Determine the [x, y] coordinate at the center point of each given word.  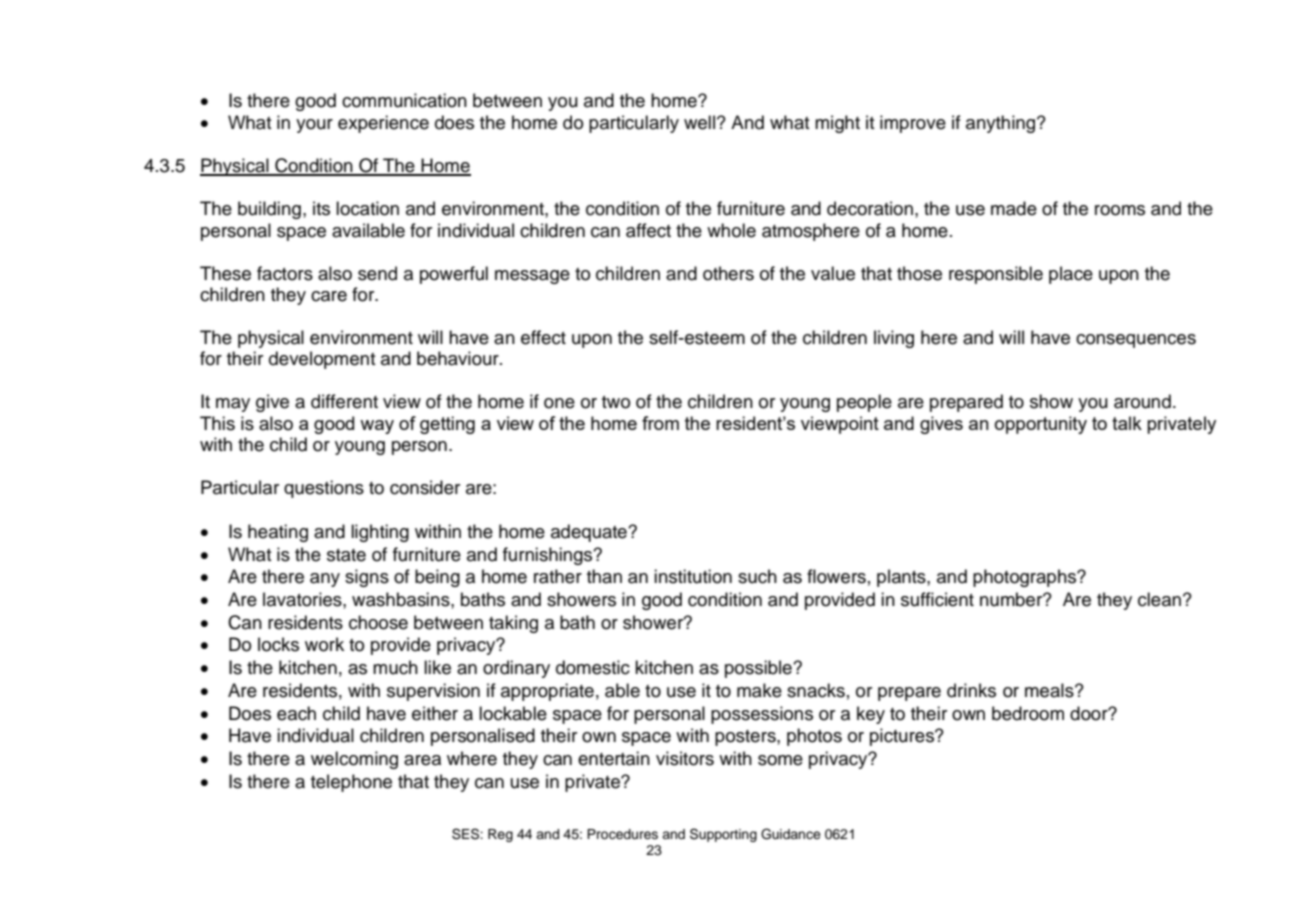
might [837, 124]
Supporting [723, 835]
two [616, 402]
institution [693, 576]
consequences [1136, 341]
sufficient [937, 599]
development [322, 360]
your [314, 126]
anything [1002, 124]
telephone [351, 783]
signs [367, 578]
